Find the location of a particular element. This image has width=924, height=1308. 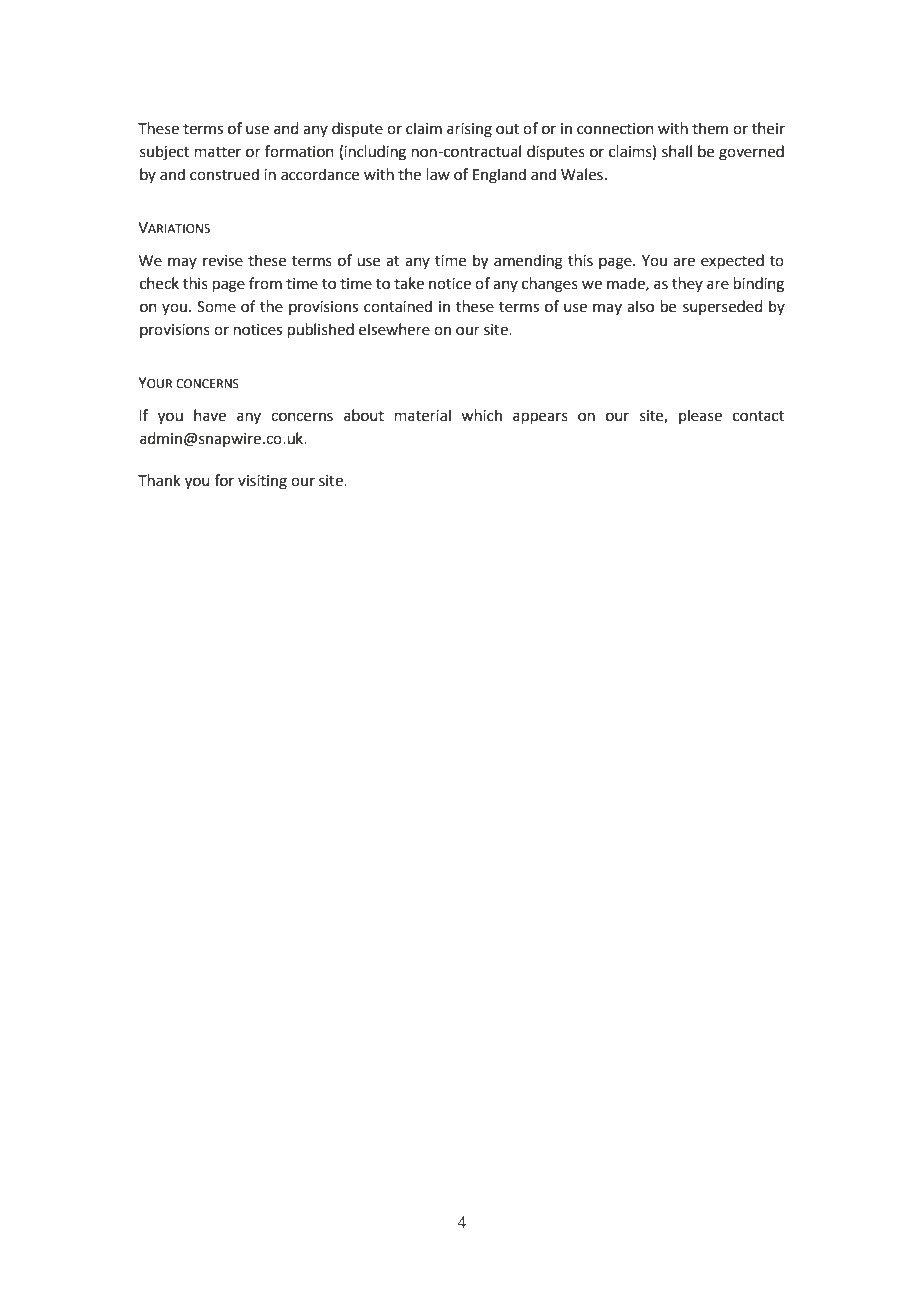

contained is located at coordinates (398, 306).
